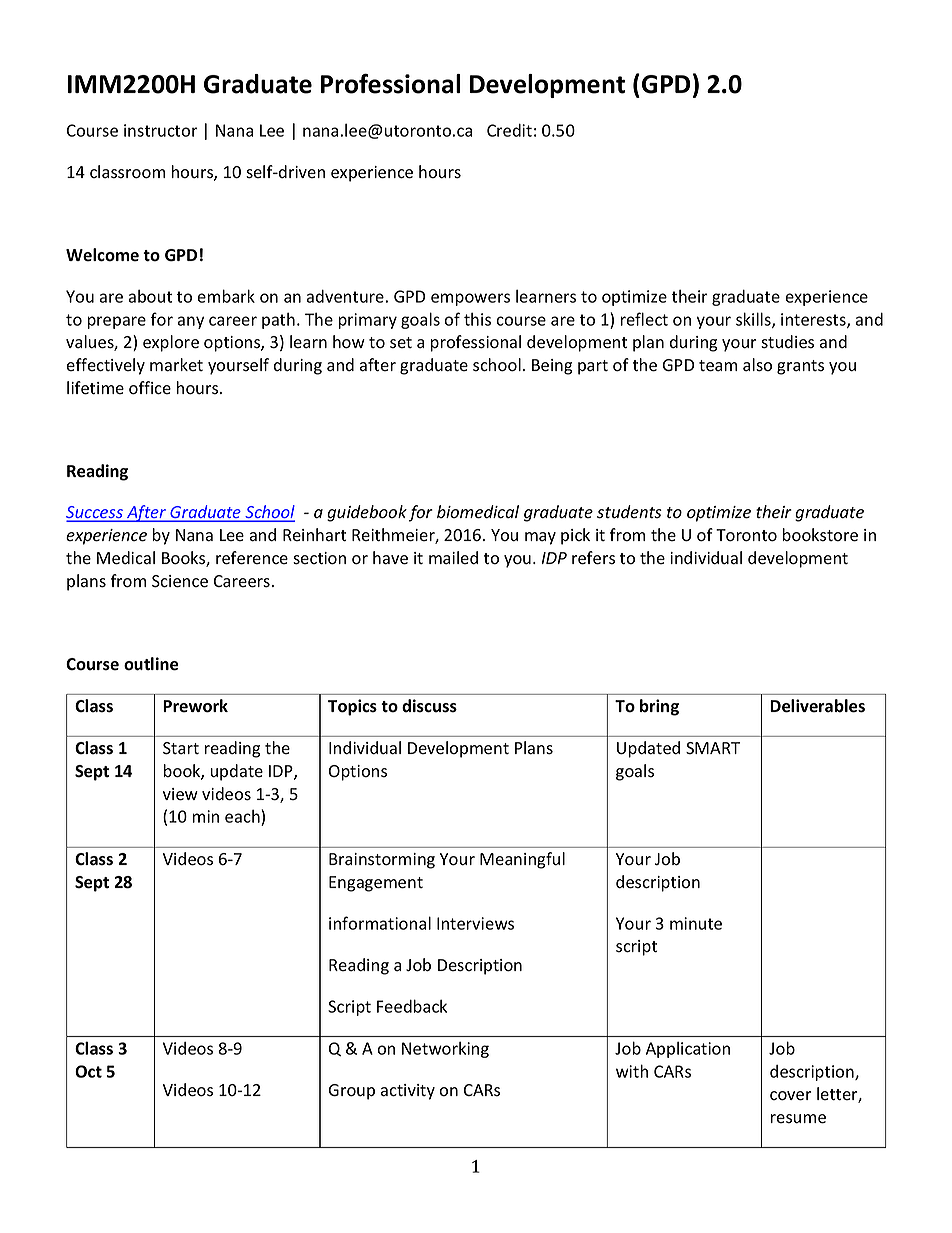  What do you see at coordinates (408, 1092) in the screenshot?
I see `activity` at bounding box center [408, 1092].
